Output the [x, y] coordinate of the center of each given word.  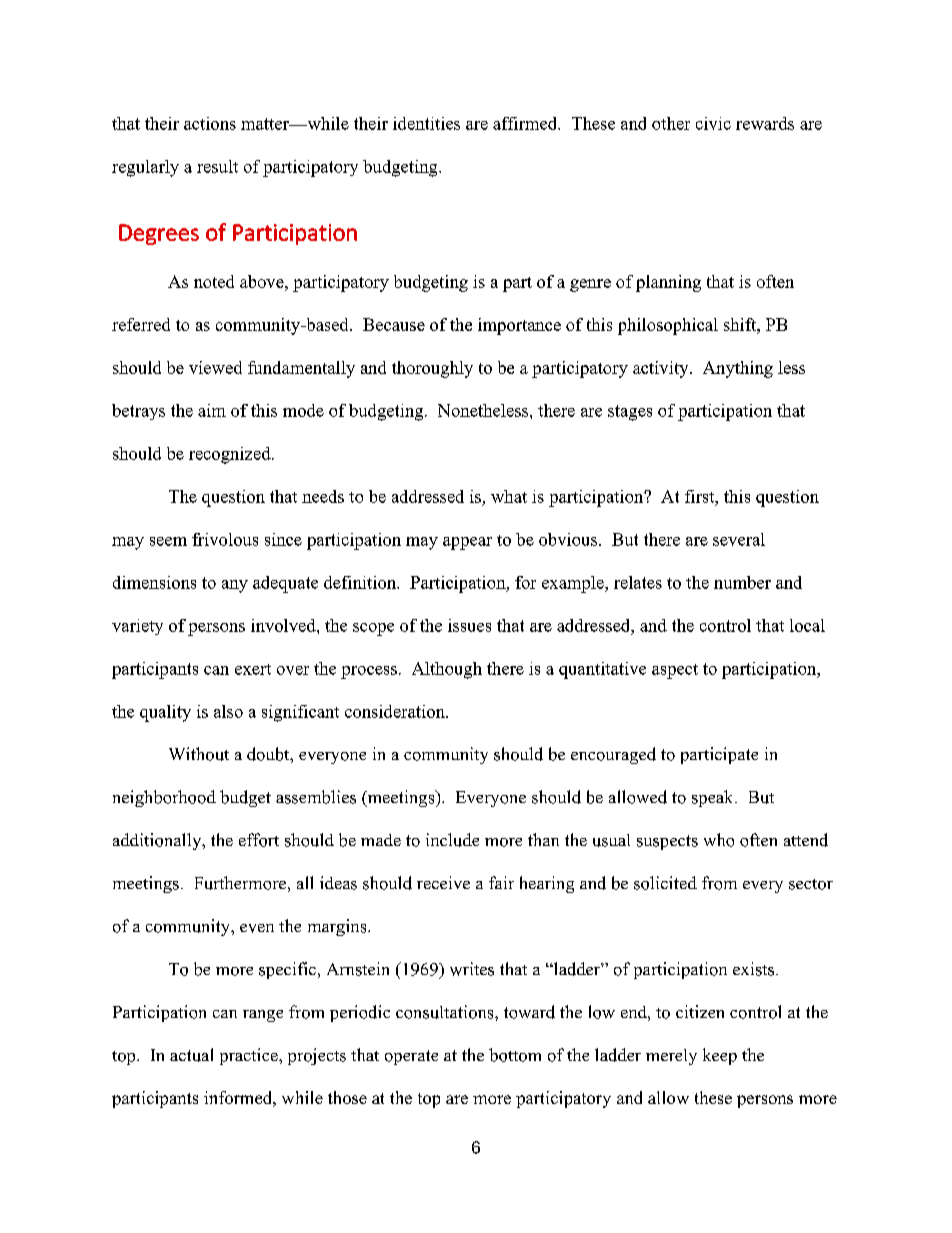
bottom [515, 1055]
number [742, 582]
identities [426, 123]
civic [713, 123]
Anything [738, 369]
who [719, 840]
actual [191, 1055]
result [217, 166]
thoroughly [432, 369]
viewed [215, 367]
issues [469, 625]
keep [720, 1056]
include [452, 840]
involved [284, 625]
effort [259, 840]
